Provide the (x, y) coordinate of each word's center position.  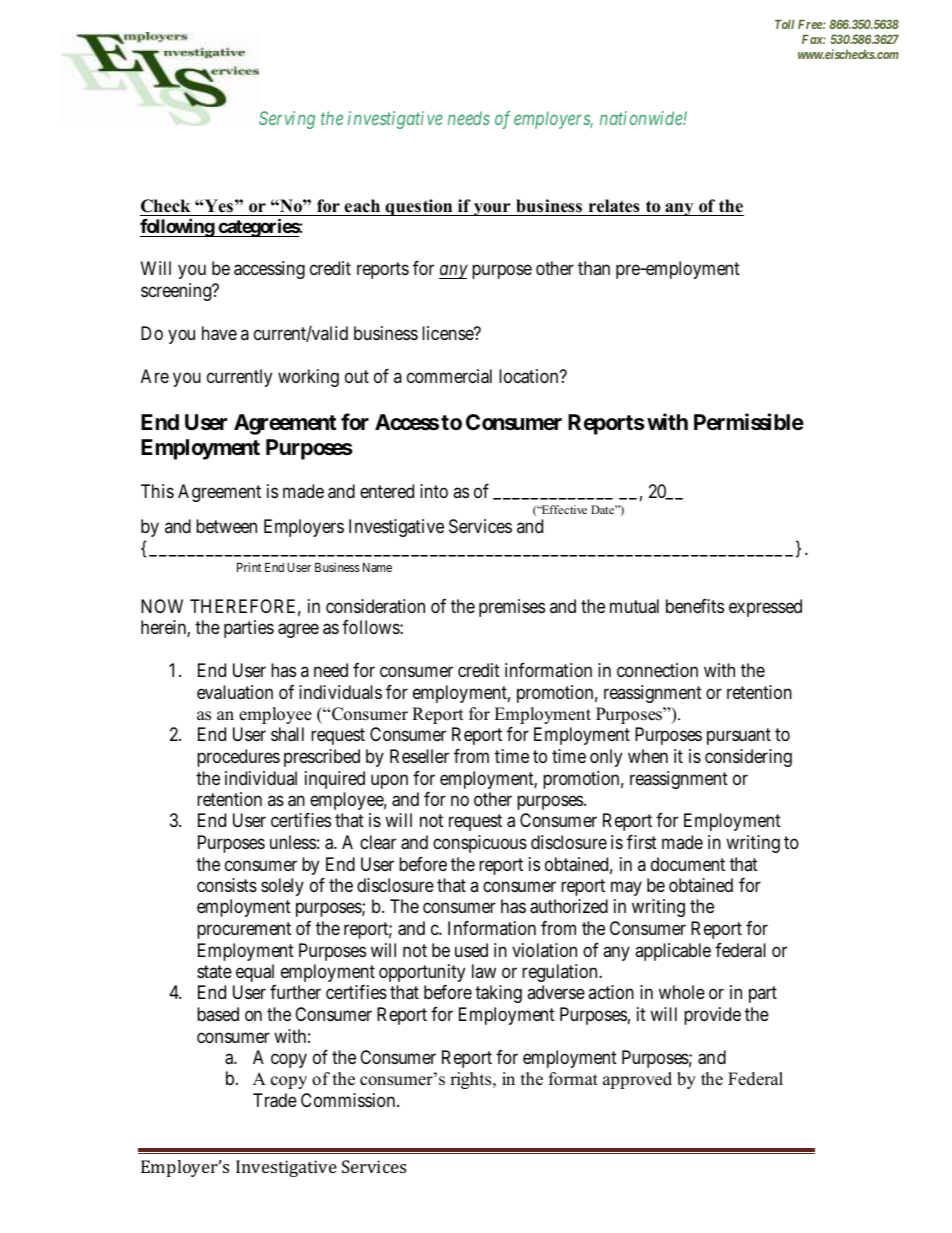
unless (293, 842)
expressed (765, 608)
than (594, 268)
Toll (784, 24)
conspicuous (480, 844)
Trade (275, 1100)
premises (512, 608)
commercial (449, 376)
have (219, 333)
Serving (287, 120)
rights (472, 1080)
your (492, 209)
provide (712, 1016)
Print (249, 567)
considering (748, 758)
